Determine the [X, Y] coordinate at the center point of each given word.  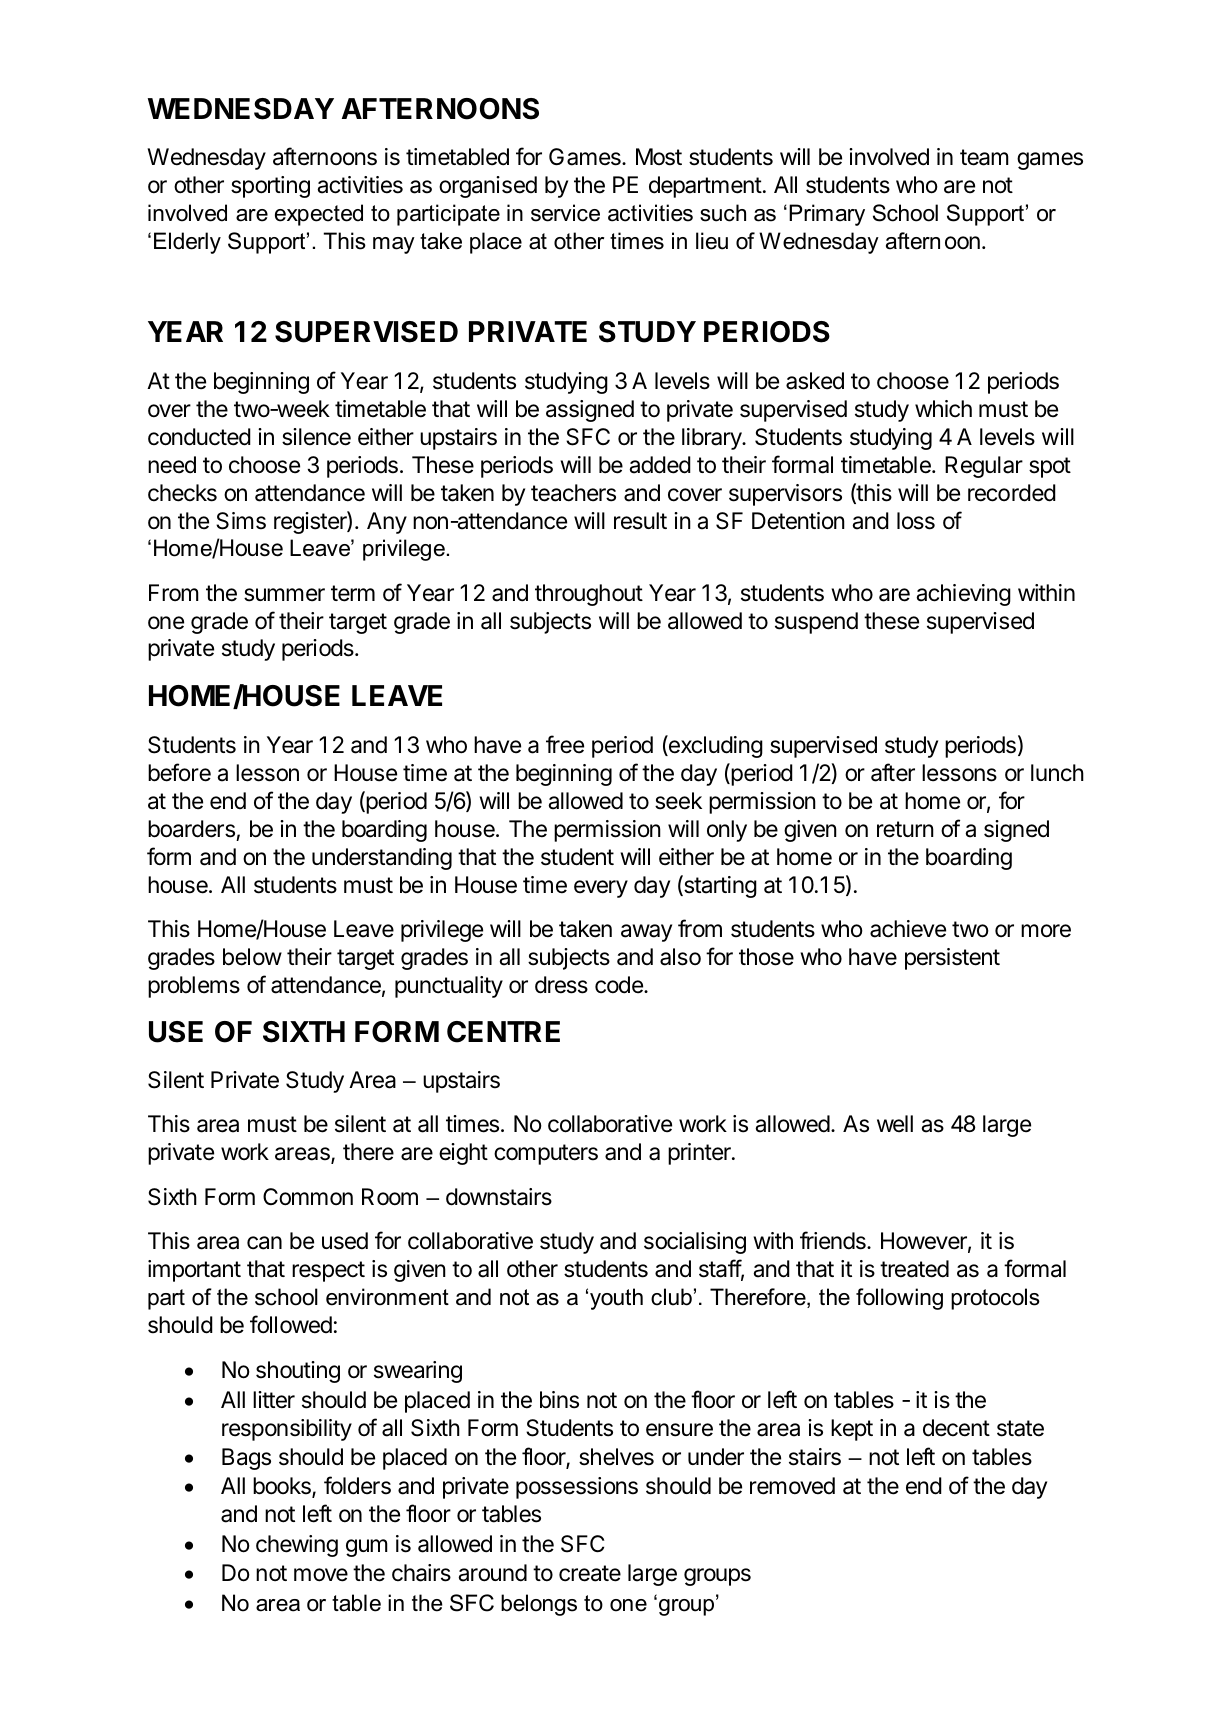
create [590, 1573]
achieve [908, 929]
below [252, 957]
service [565, 213]
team [984, 157]
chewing [297, 1546]
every [601, 889]
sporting [270, 187]
